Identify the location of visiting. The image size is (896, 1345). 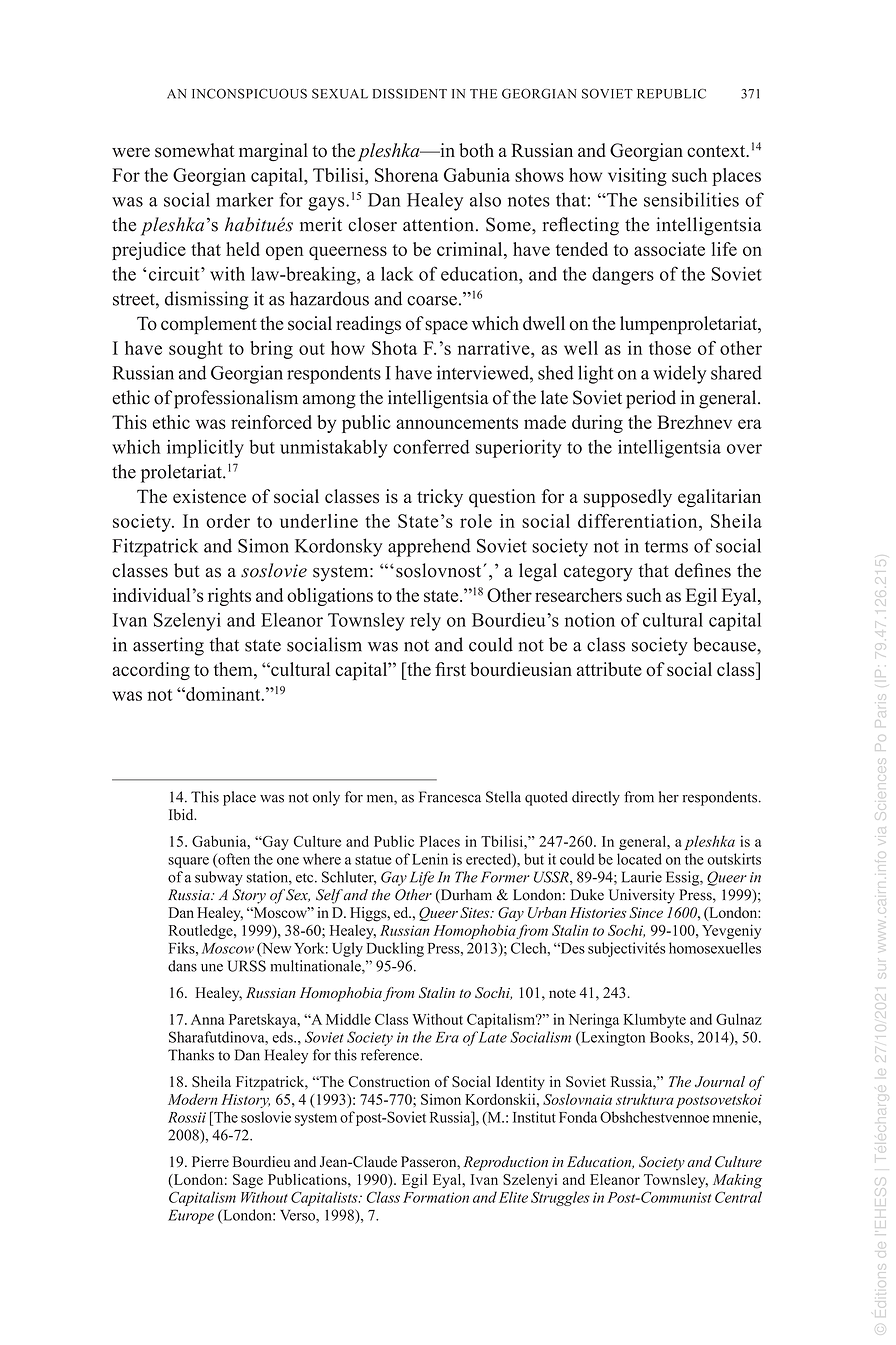
(637, 177).
